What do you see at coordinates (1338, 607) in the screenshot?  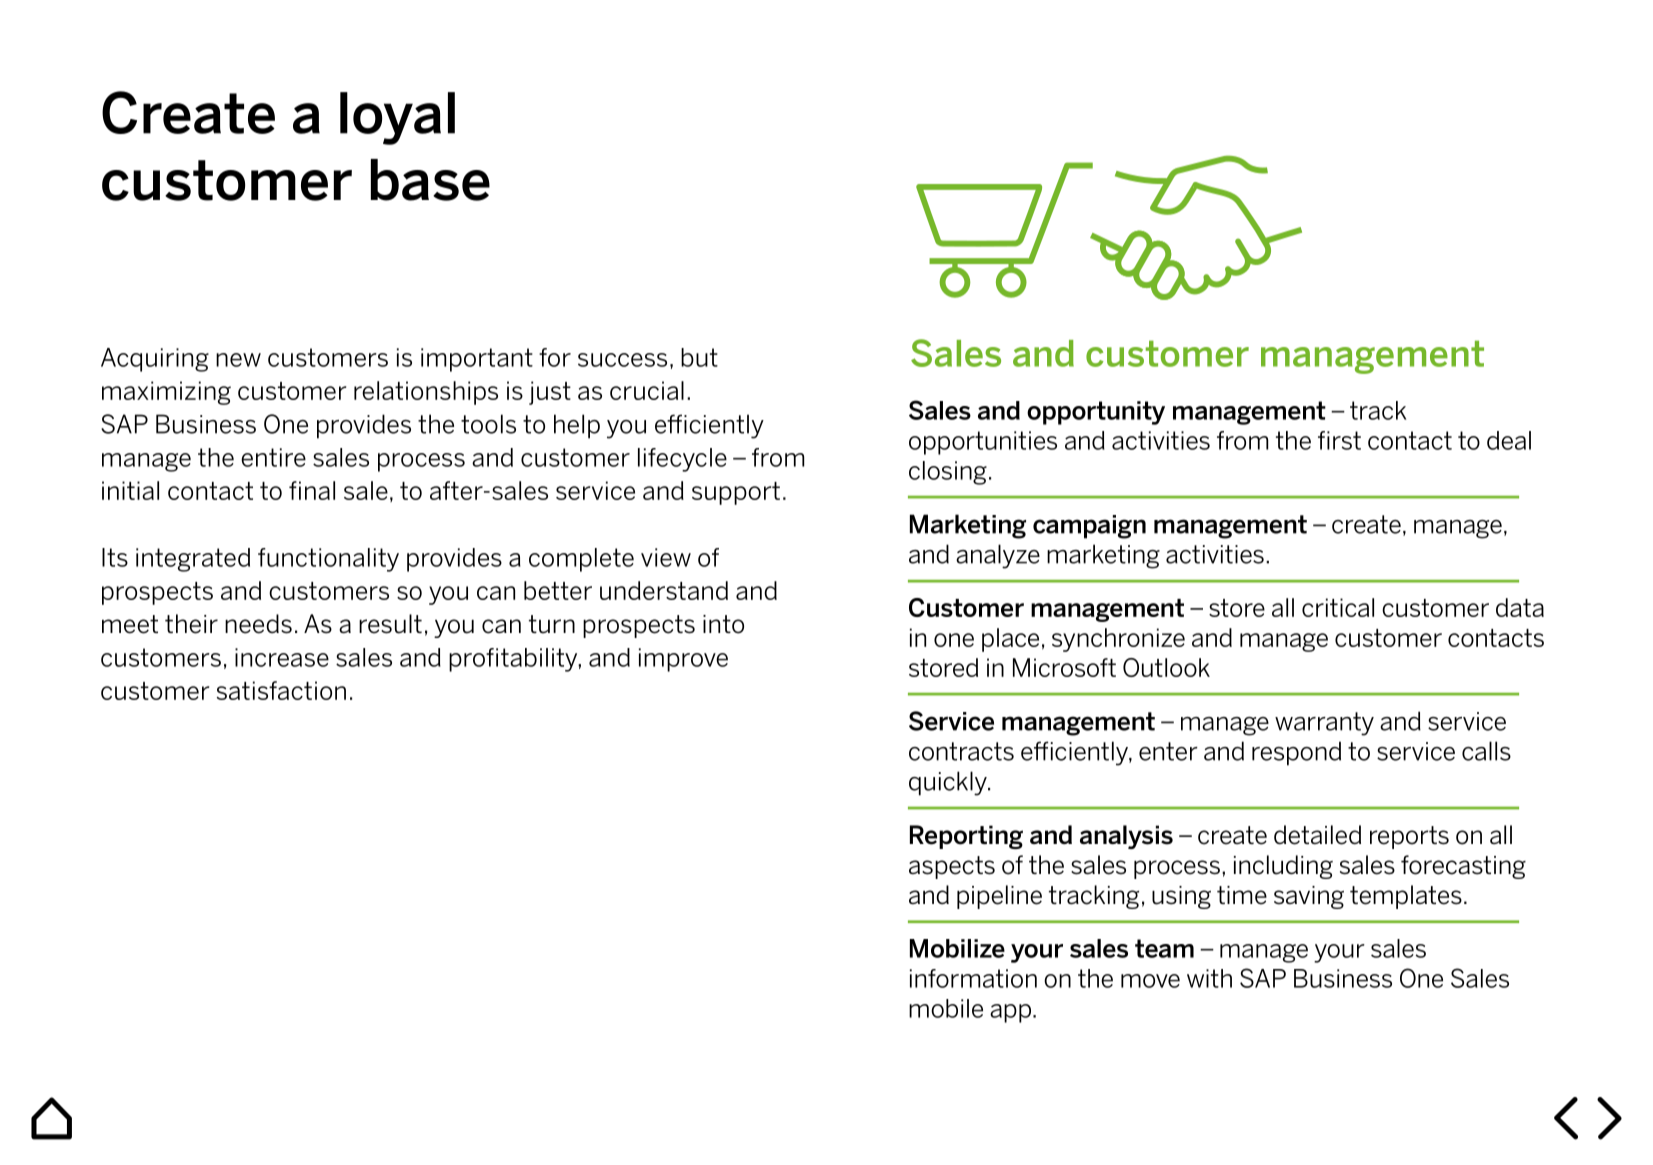 I see `critical` at bounding box center [1338, 607].
